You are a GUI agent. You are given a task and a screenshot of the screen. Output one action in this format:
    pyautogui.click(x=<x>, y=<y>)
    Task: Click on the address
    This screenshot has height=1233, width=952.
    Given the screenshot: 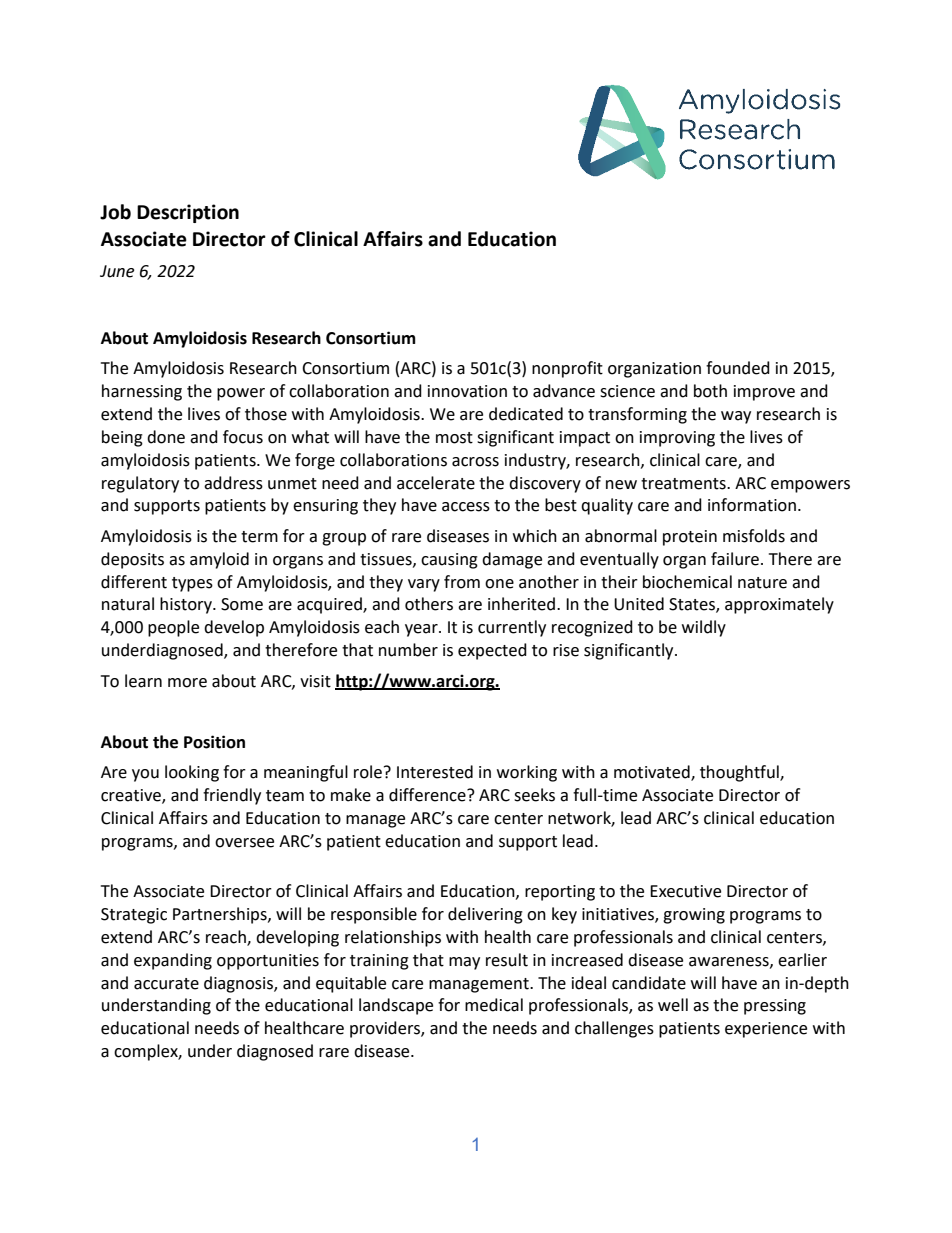 What is the action you would take?
    pyautogui.click(x=233, y=483)
